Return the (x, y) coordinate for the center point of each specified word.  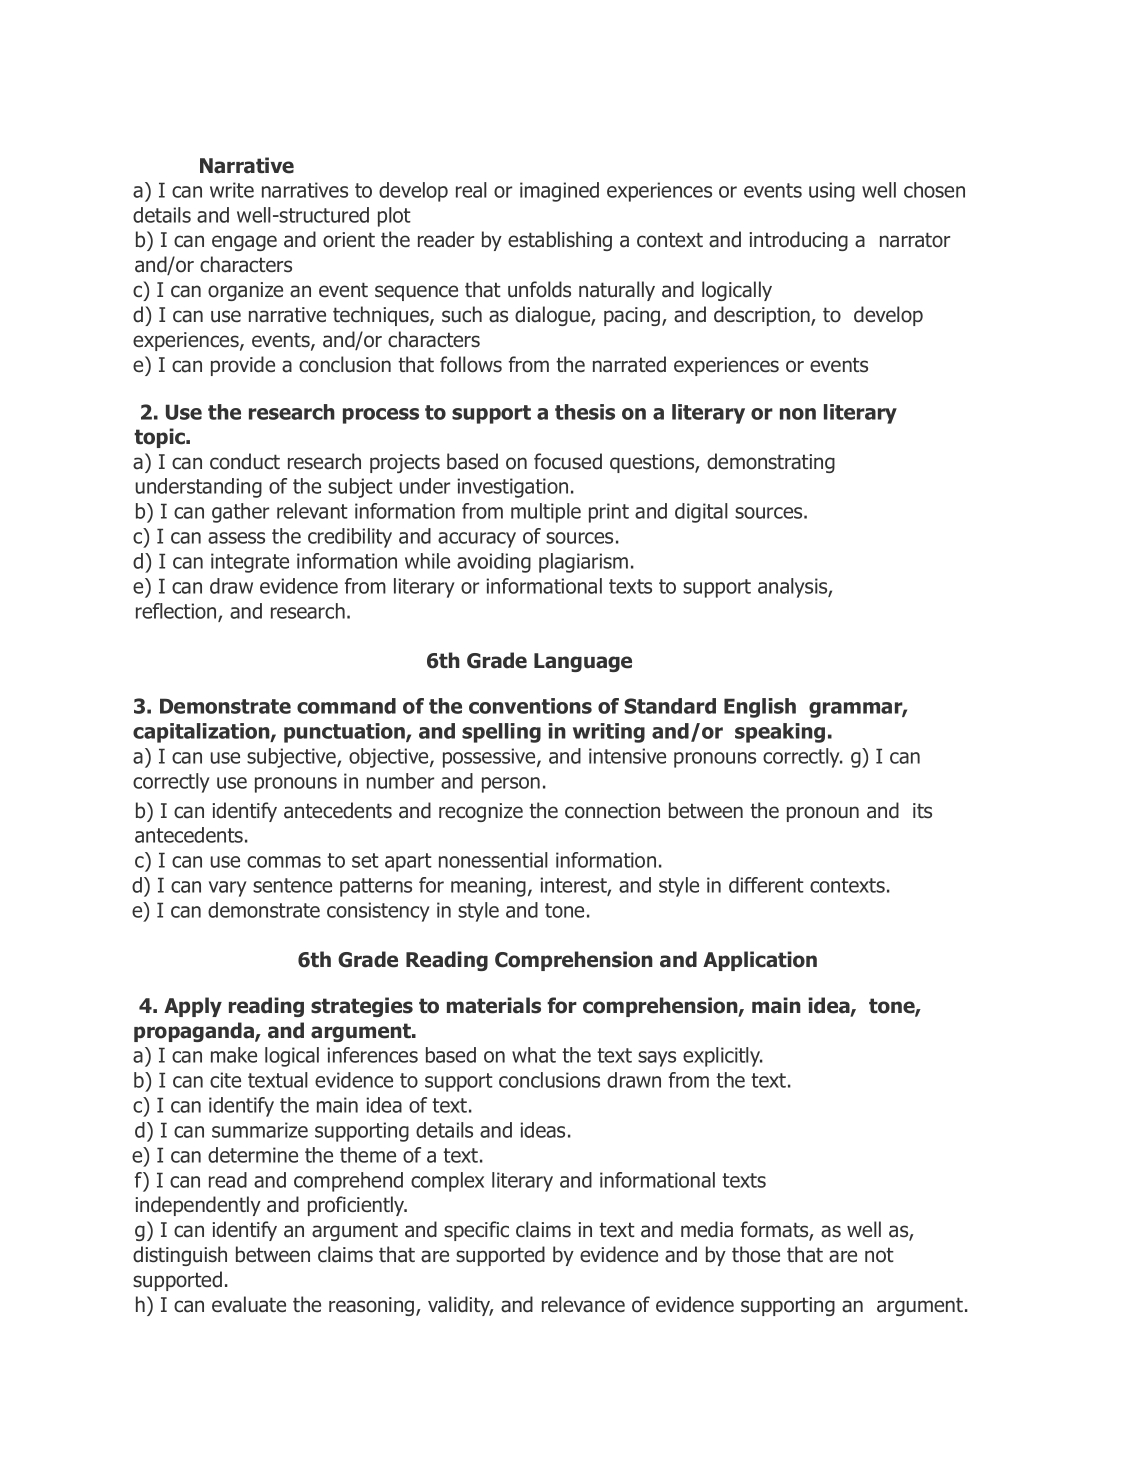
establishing (560, 241)
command (346, 706)
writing (609, 733)
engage (244, 243)
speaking (780, 733)
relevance (583, 1304)
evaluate (249, 1304)
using (832, 192)
